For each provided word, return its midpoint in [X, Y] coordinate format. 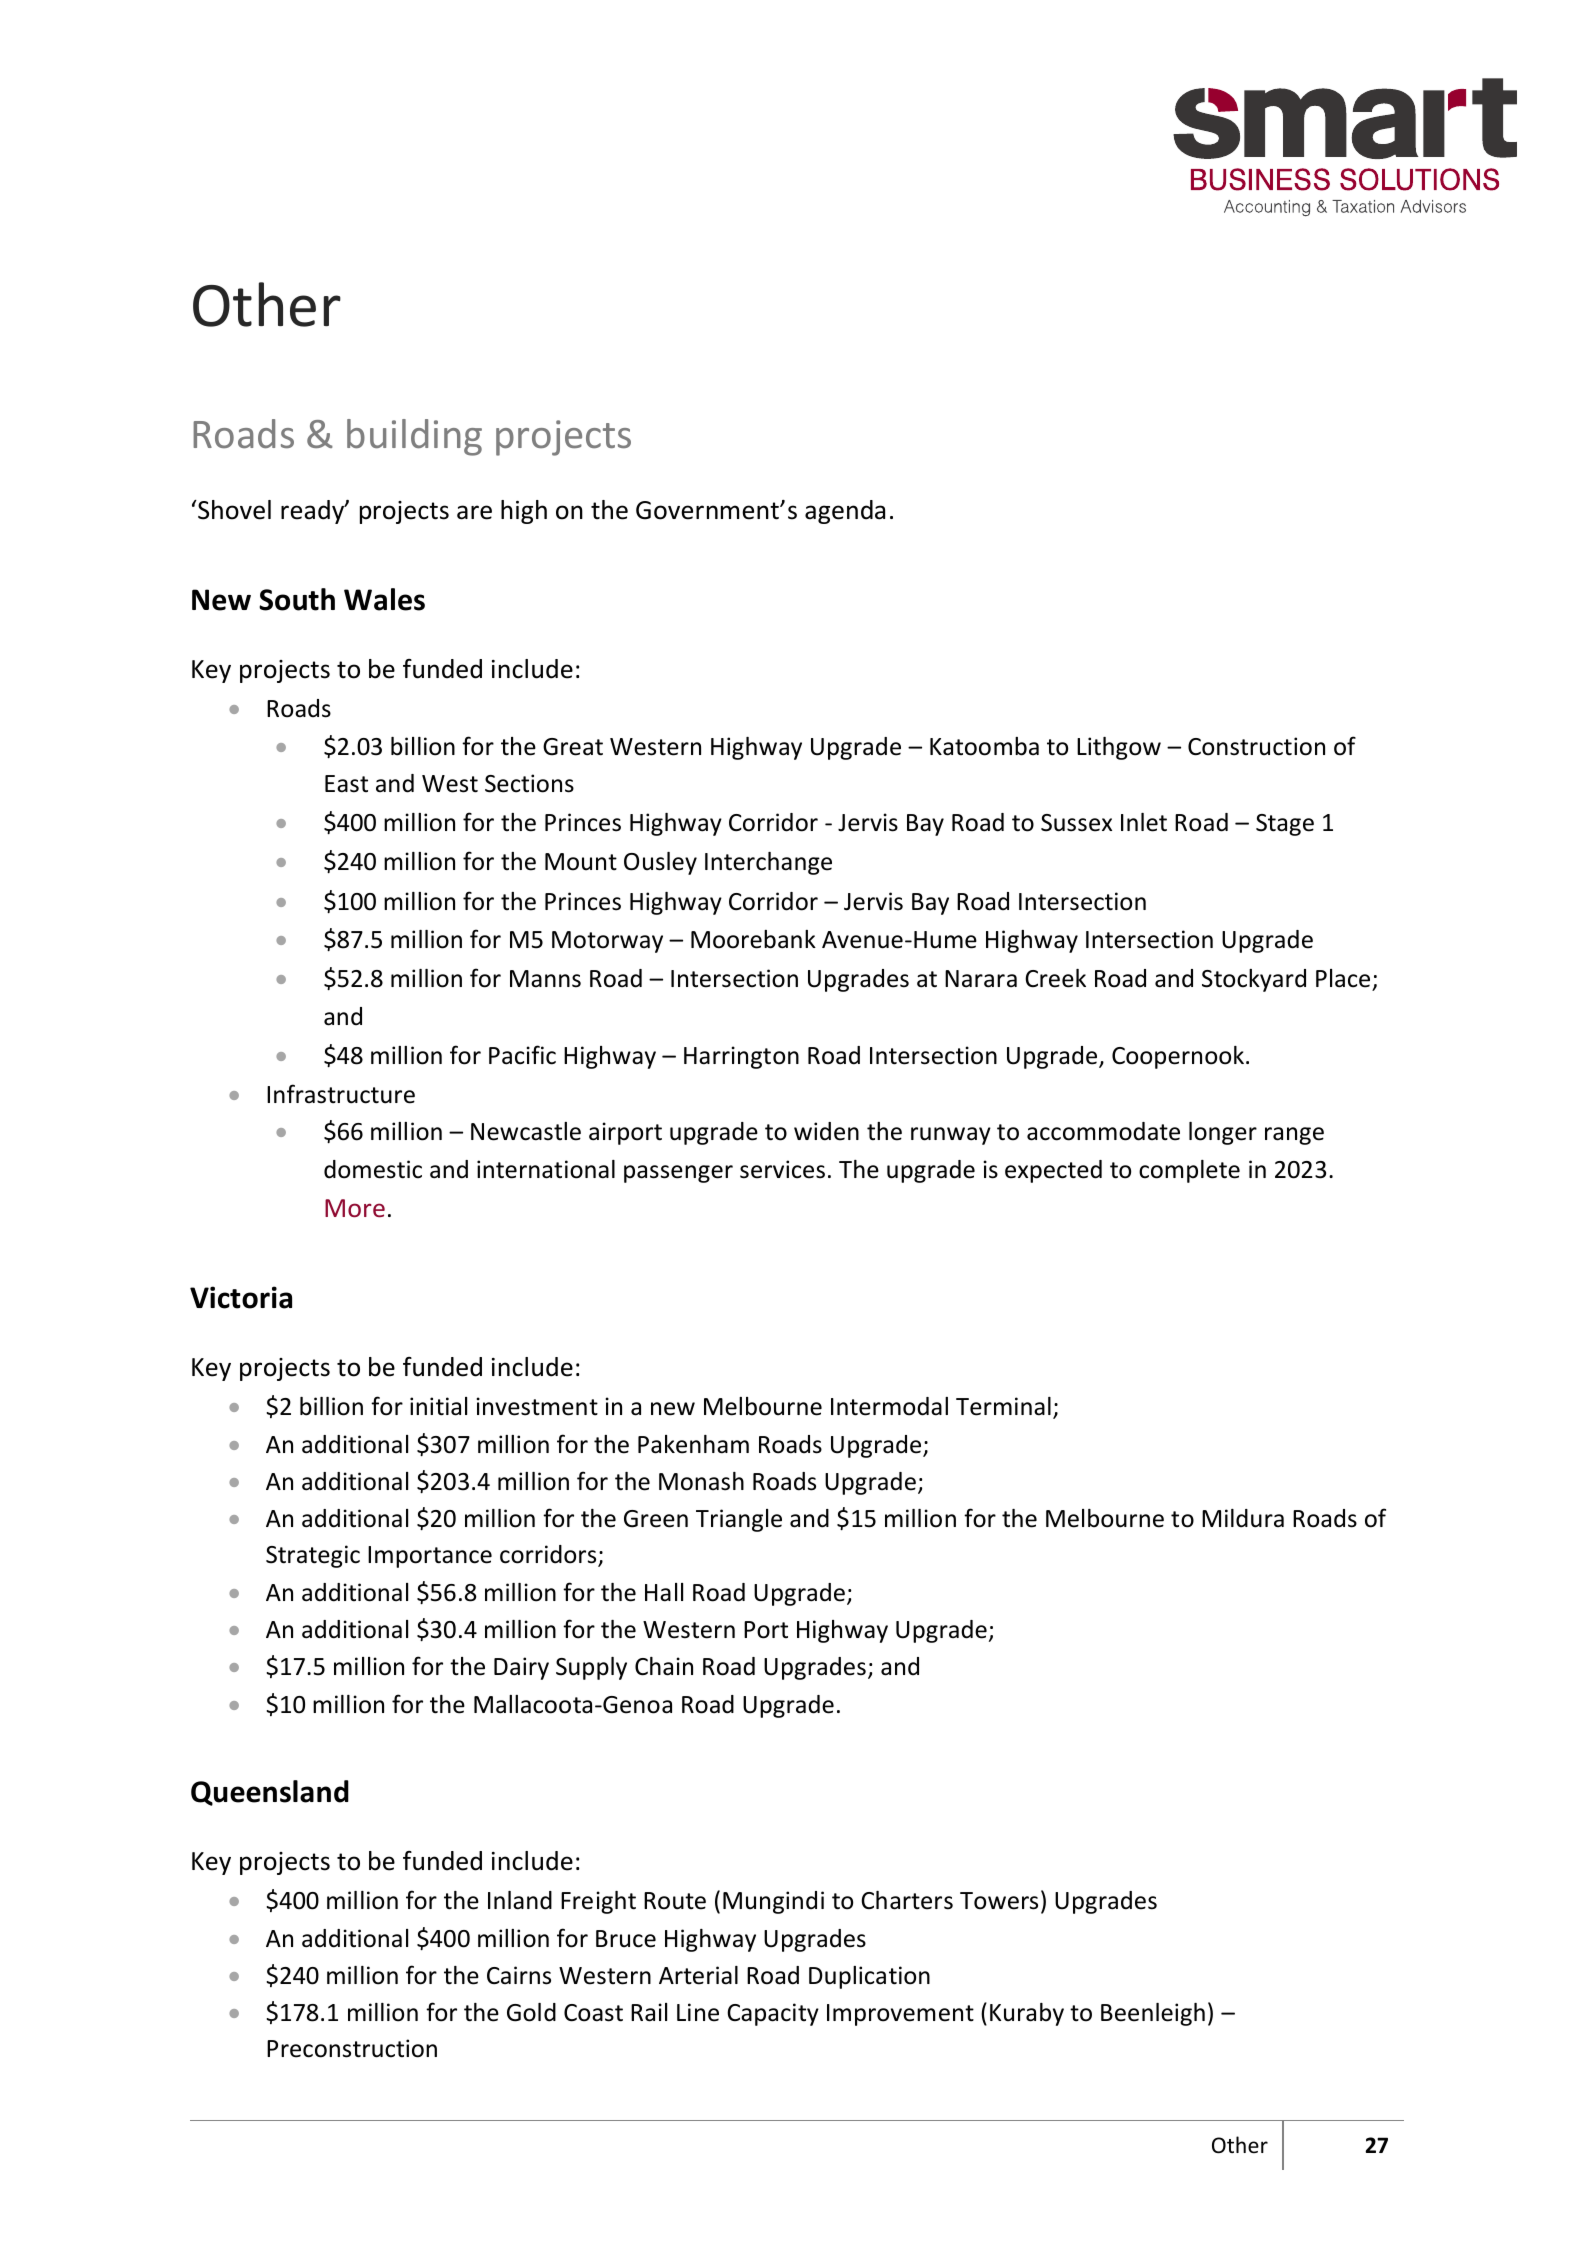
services [782, 1169]
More [355, 1208]
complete [1189, 1171]
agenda [845, 512]
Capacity [773, 2014]
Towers [999, 1901]
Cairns [519, 1975]
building [414, 437]
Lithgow [1119, 748]
